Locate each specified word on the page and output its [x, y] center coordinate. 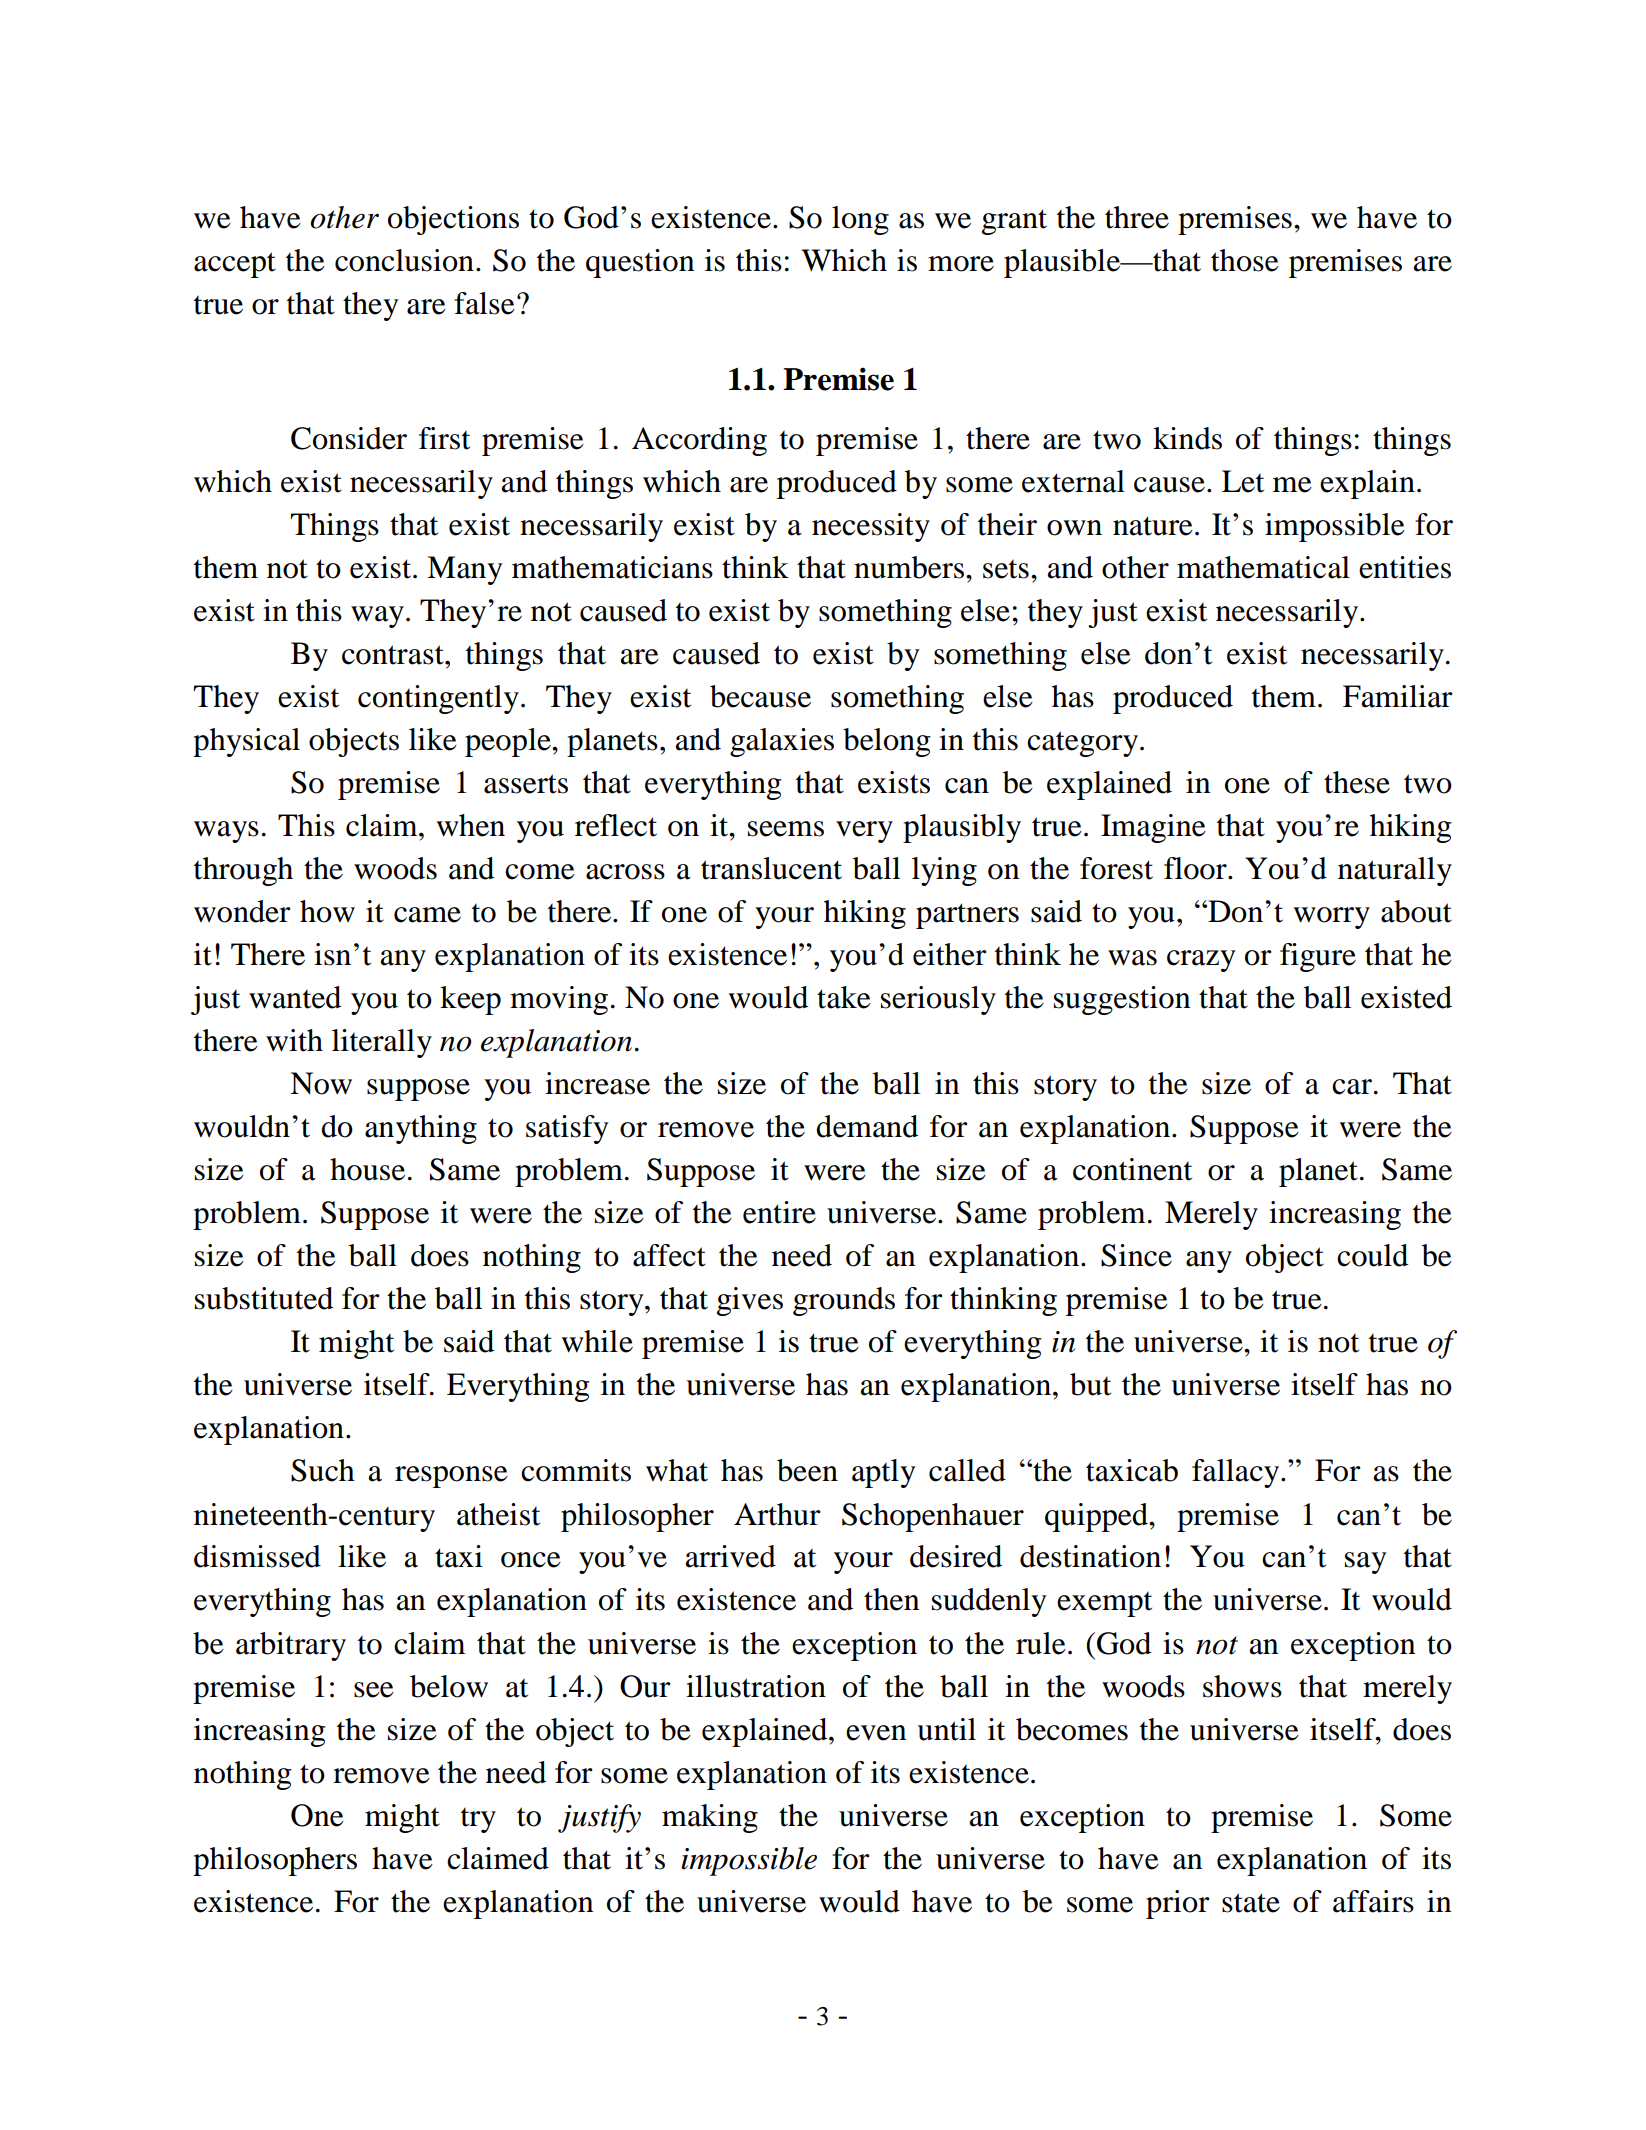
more [961, 264]
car [1352, 1087]
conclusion [404, 260]
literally [382, 1043]
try [478, 1820]
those [1245, 260]
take [844, 997]
